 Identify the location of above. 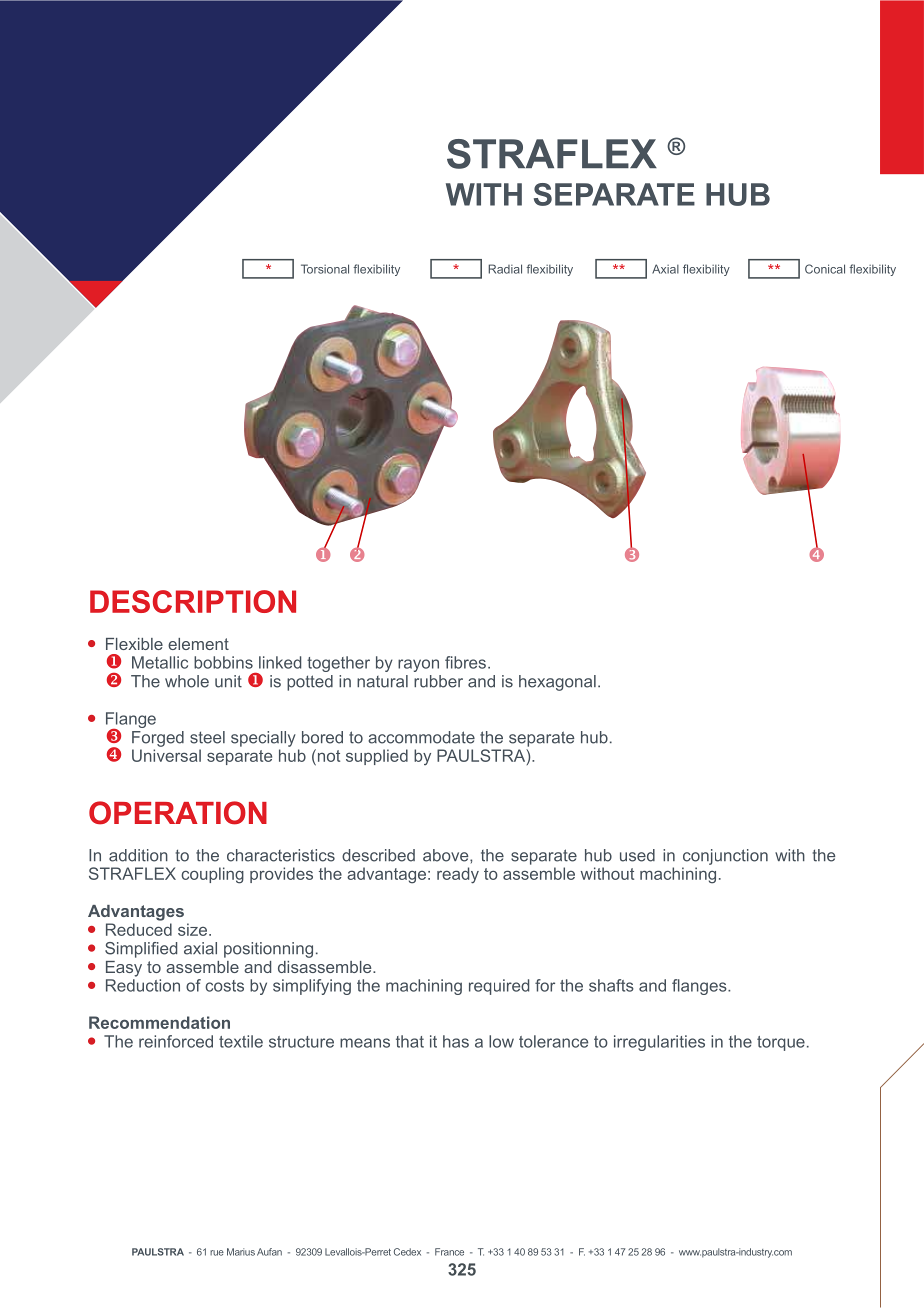
(447, 855).
